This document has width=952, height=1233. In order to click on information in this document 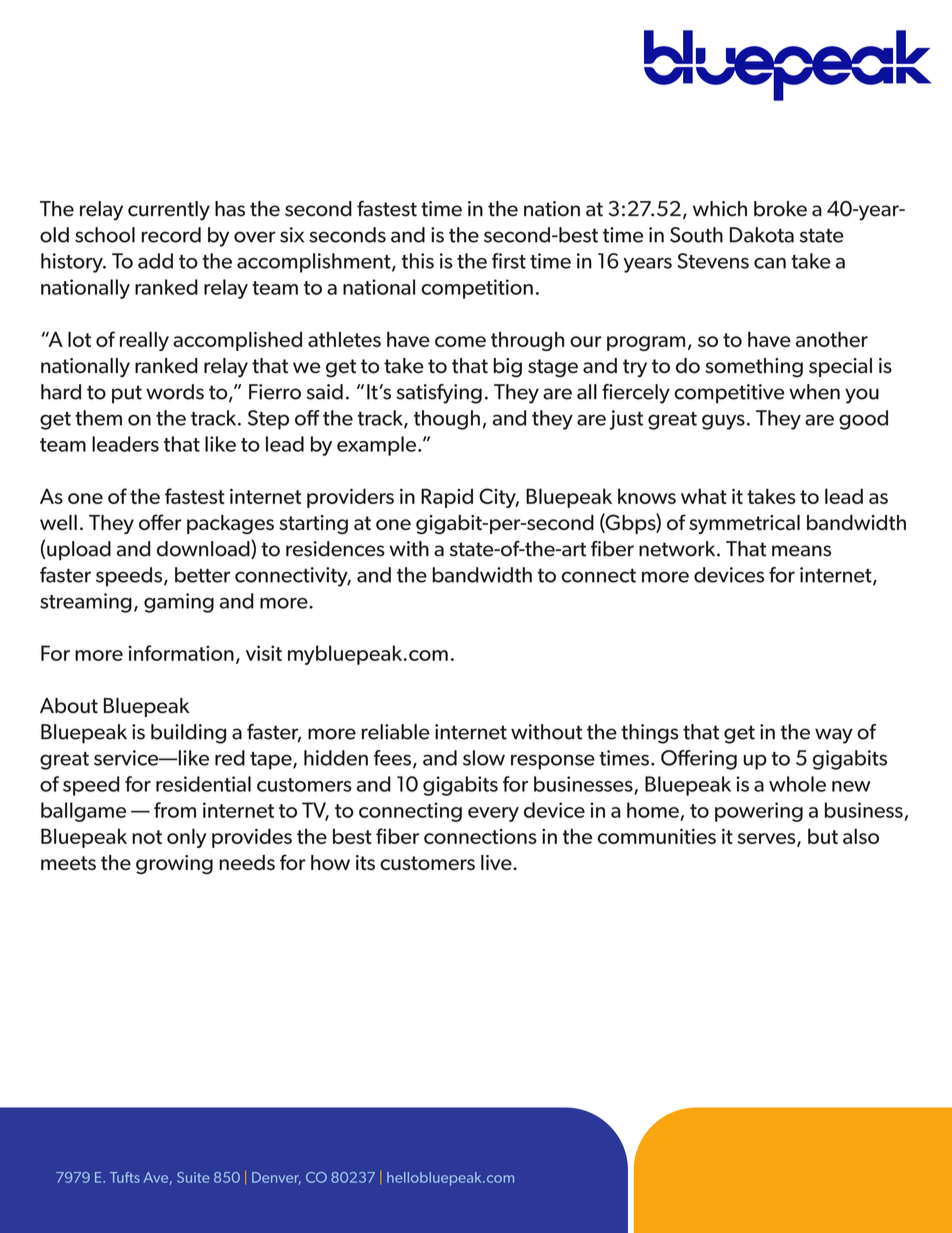, I will do `click(181, 653)`.
